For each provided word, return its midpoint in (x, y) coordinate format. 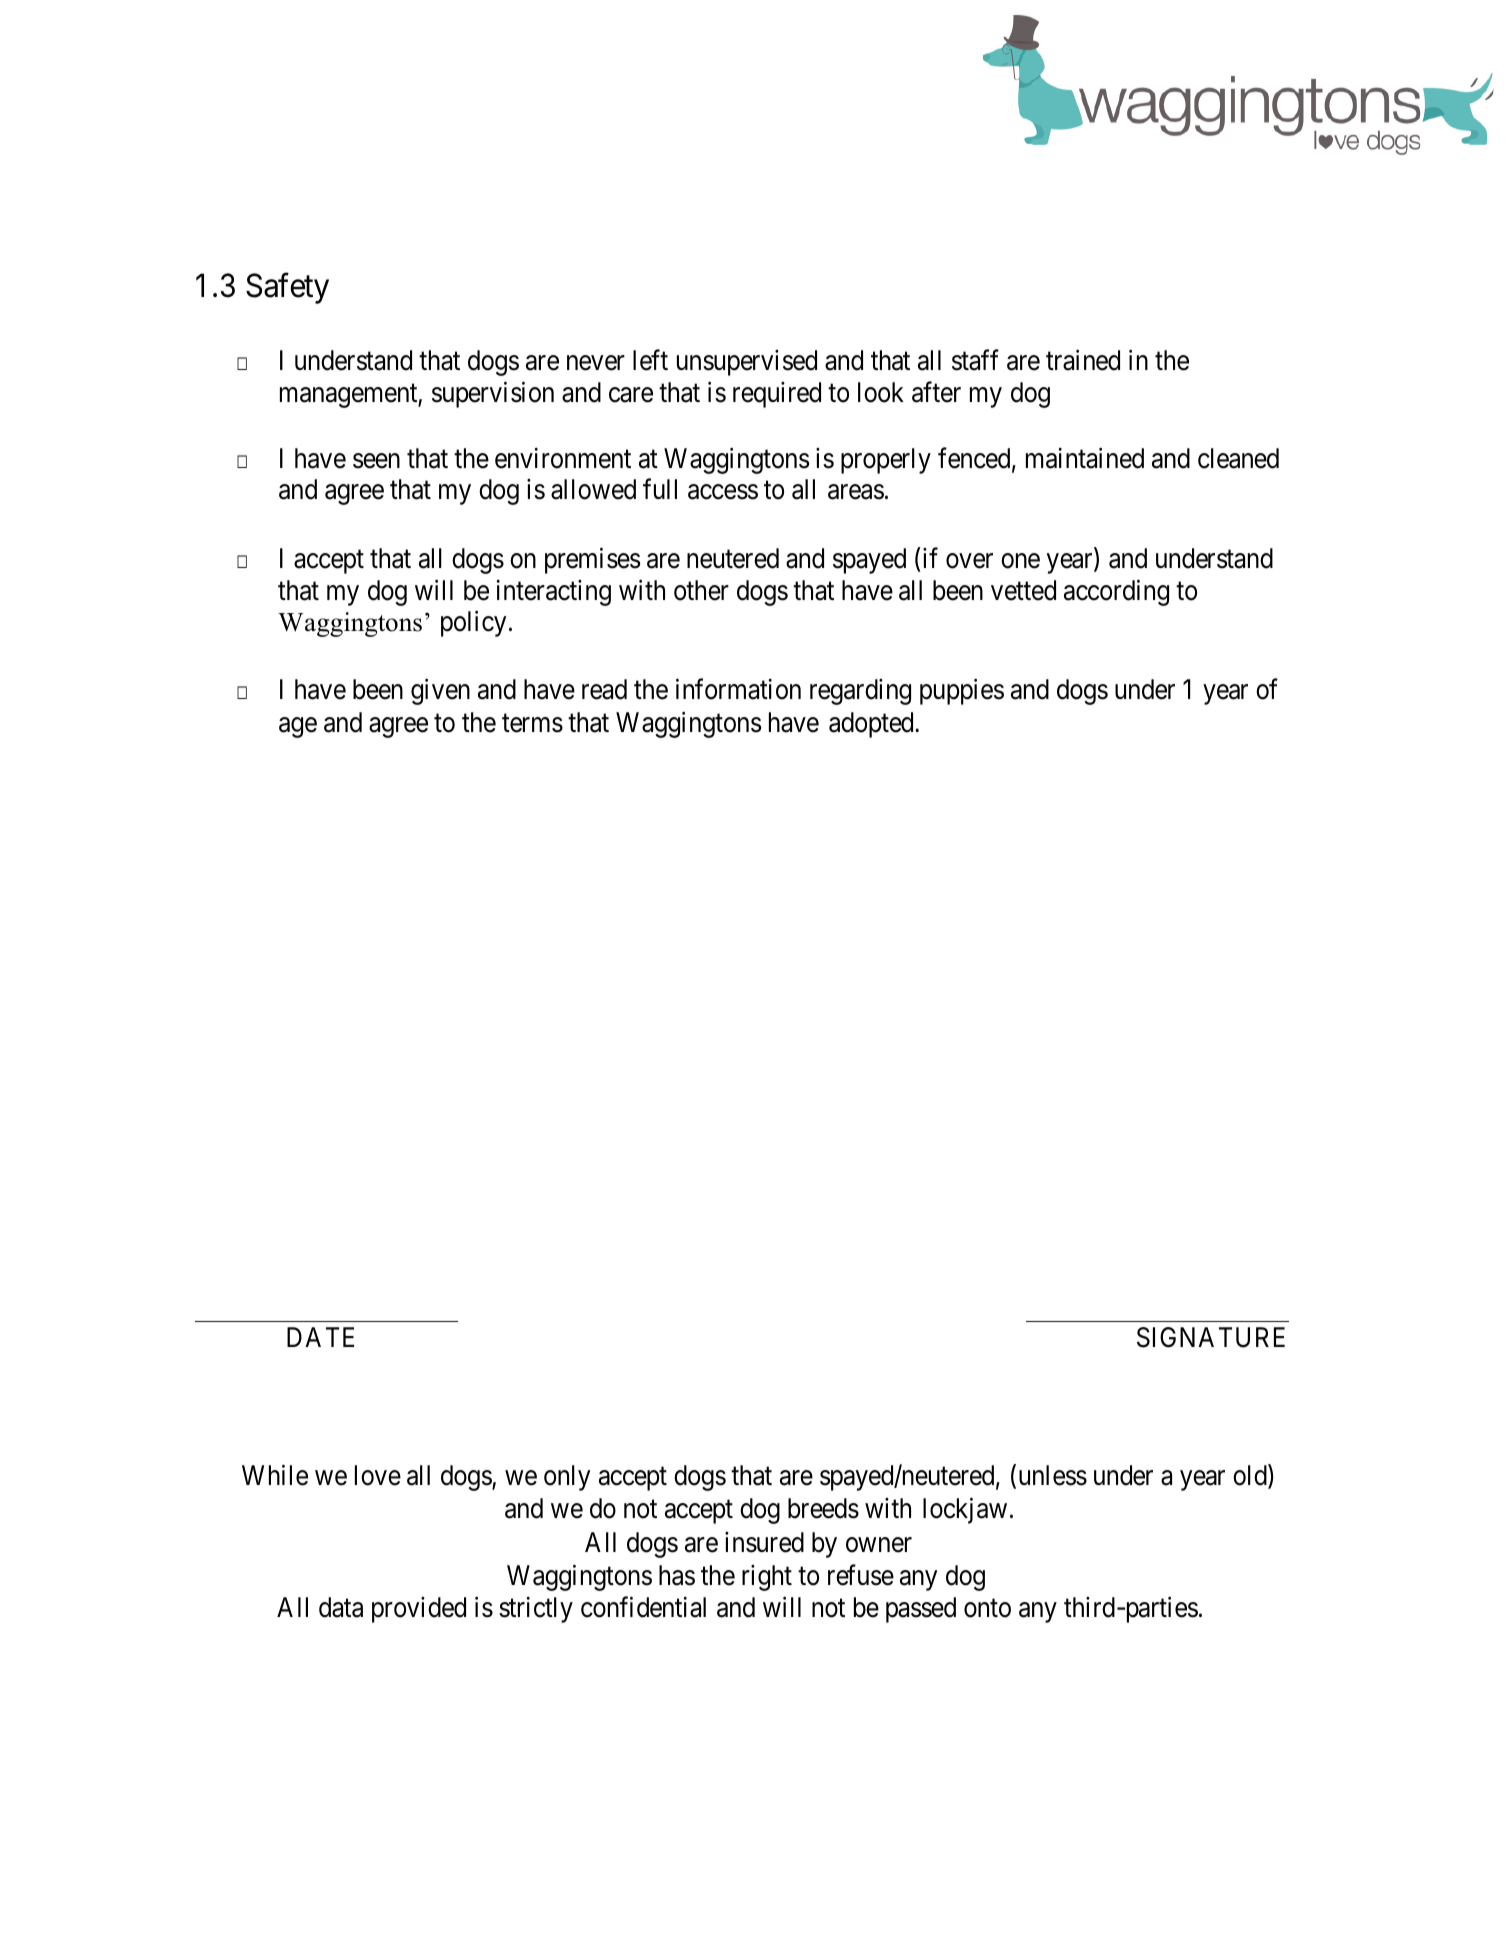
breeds (823, 1508)
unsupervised (747, 363)
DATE (320, 1337)
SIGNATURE (1211, 1337)
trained (1083, 360)
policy (473, 623)
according (1116, 592)
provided (419, 1610)
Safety (287, 289)
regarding (860, 692)
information (738, 689)
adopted (872, 725)
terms (532, 724)
